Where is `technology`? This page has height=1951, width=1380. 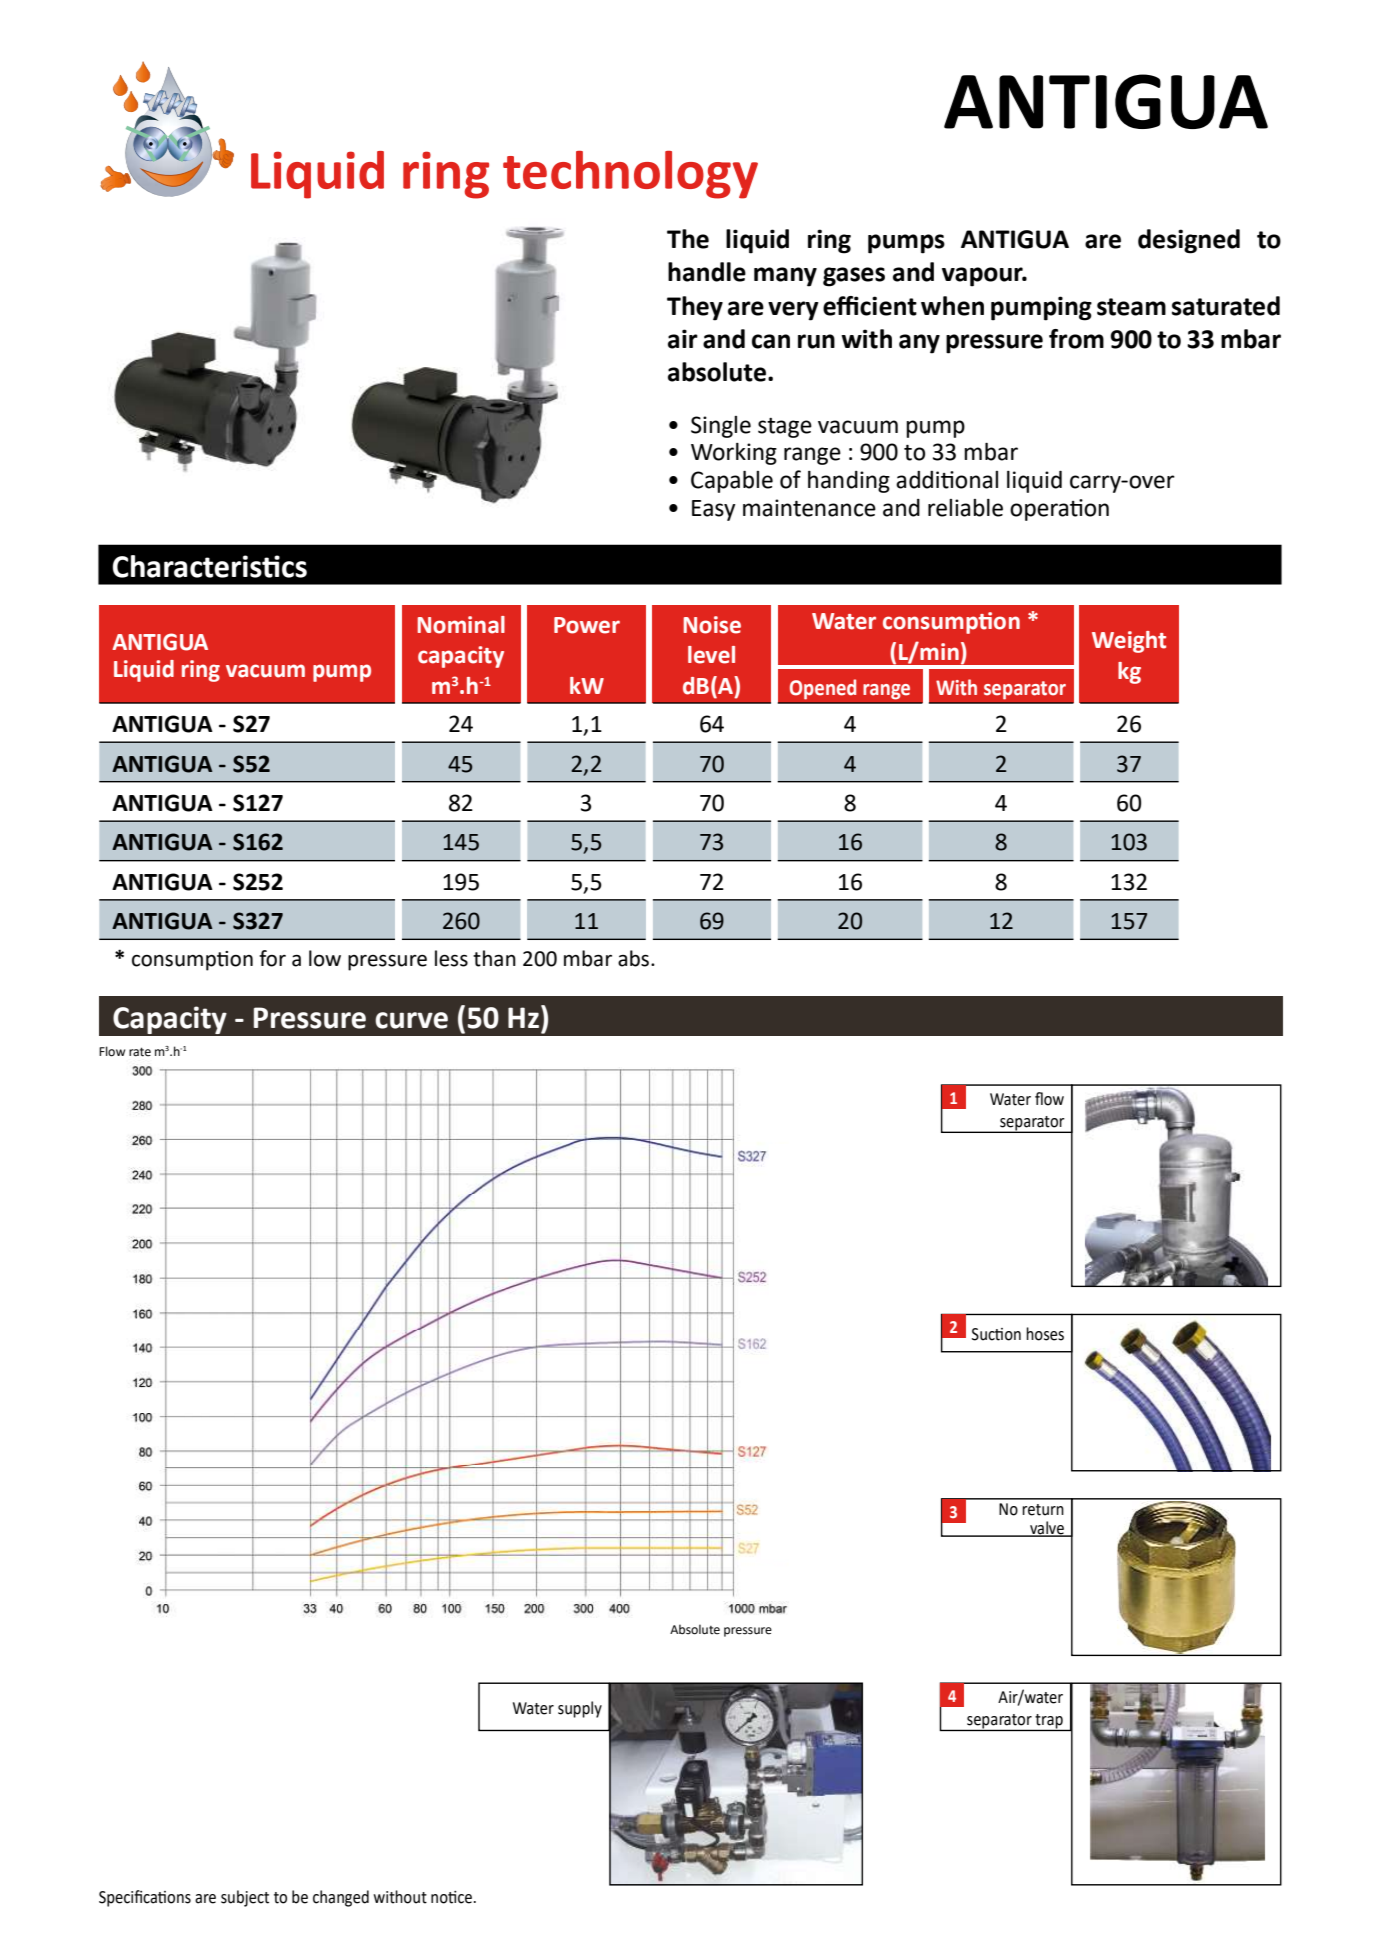
technology is located at coordinates (630, 175).
